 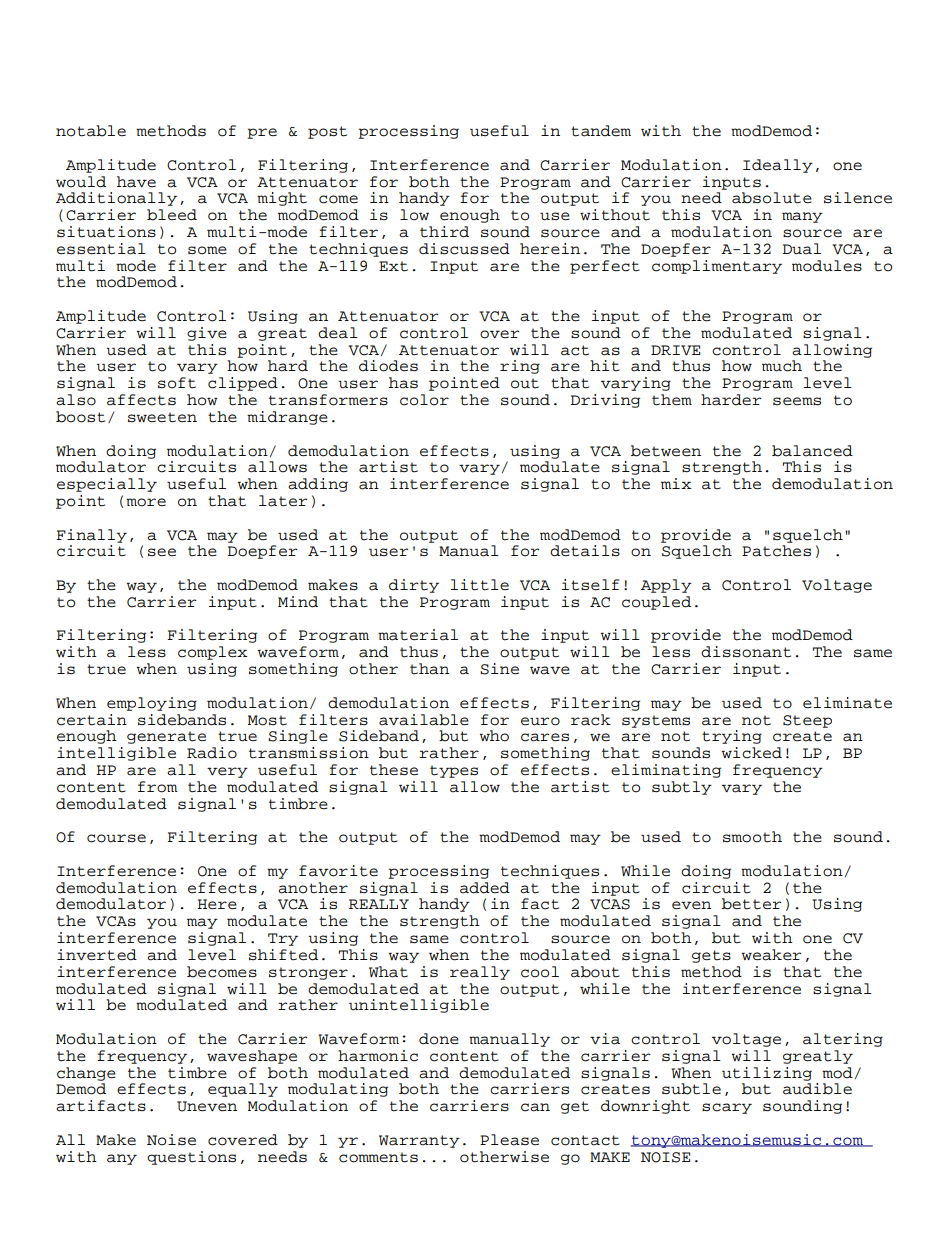 What do you see at coordinates (772, 198) in the screenshot?
I see `absolute` at bounding box center [772, 198].
